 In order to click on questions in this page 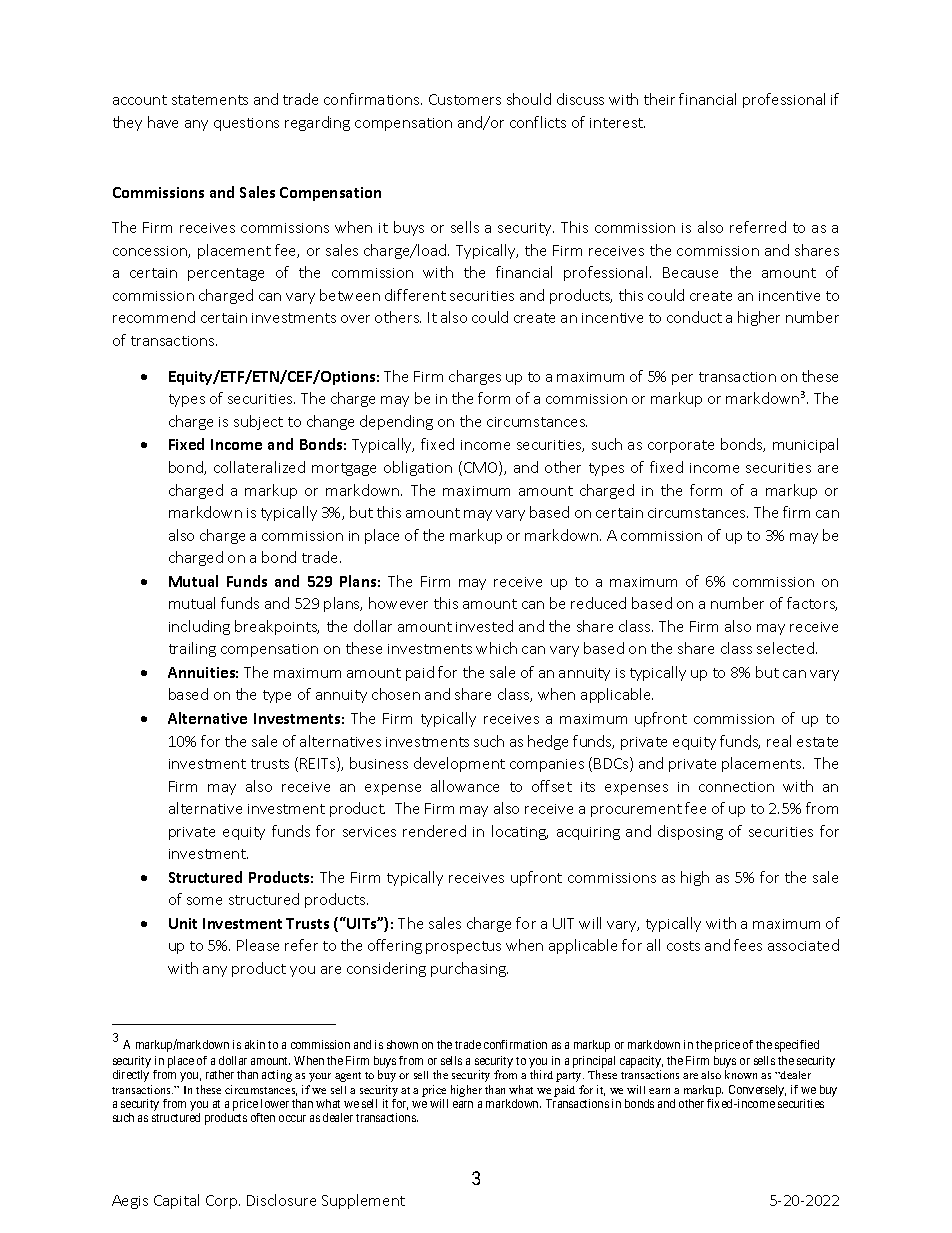, I will do `click(246, 124)`.
